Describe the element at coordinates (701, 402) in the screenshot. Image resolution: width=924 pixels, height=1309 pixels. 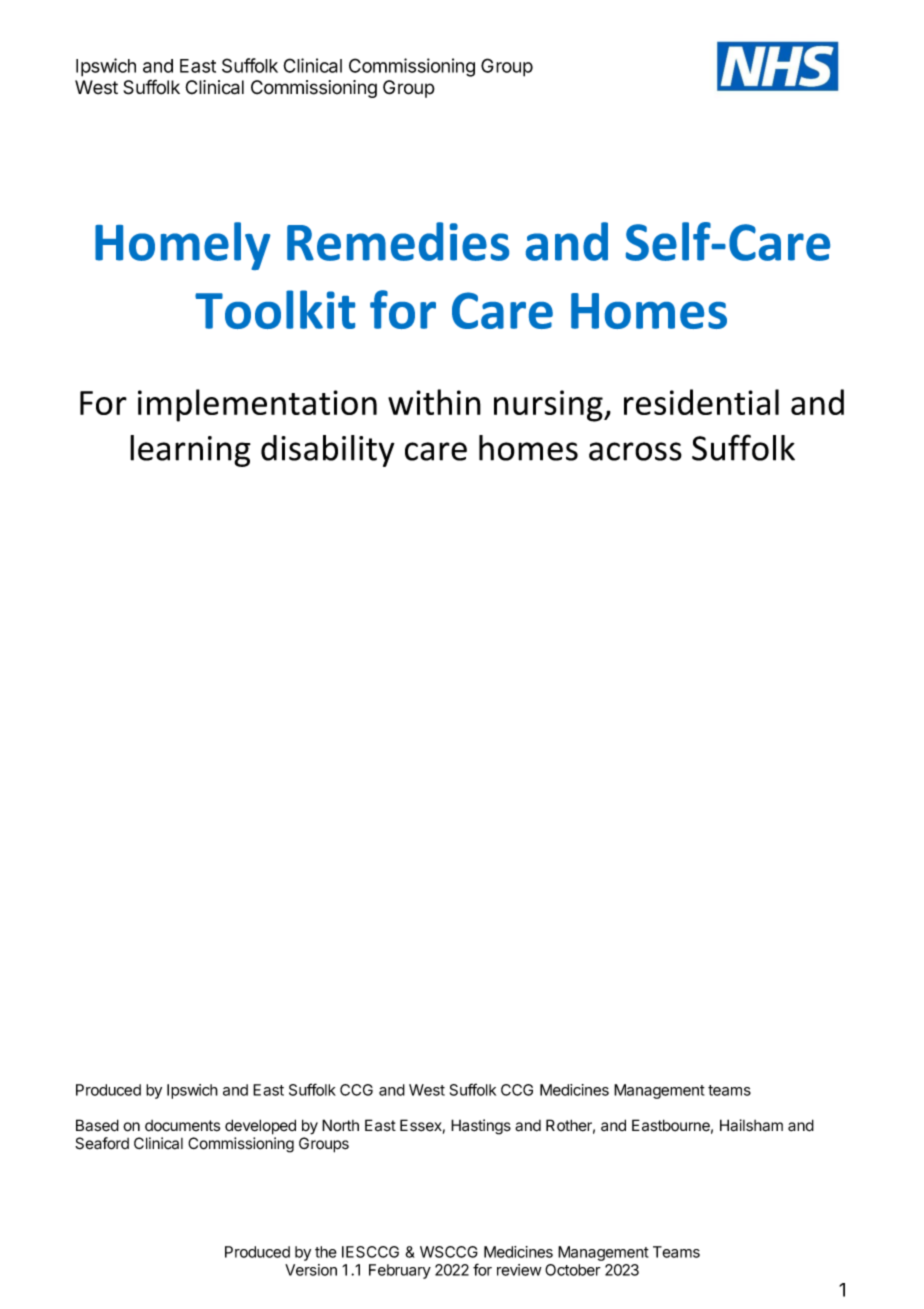
I see `residential` at that location.
